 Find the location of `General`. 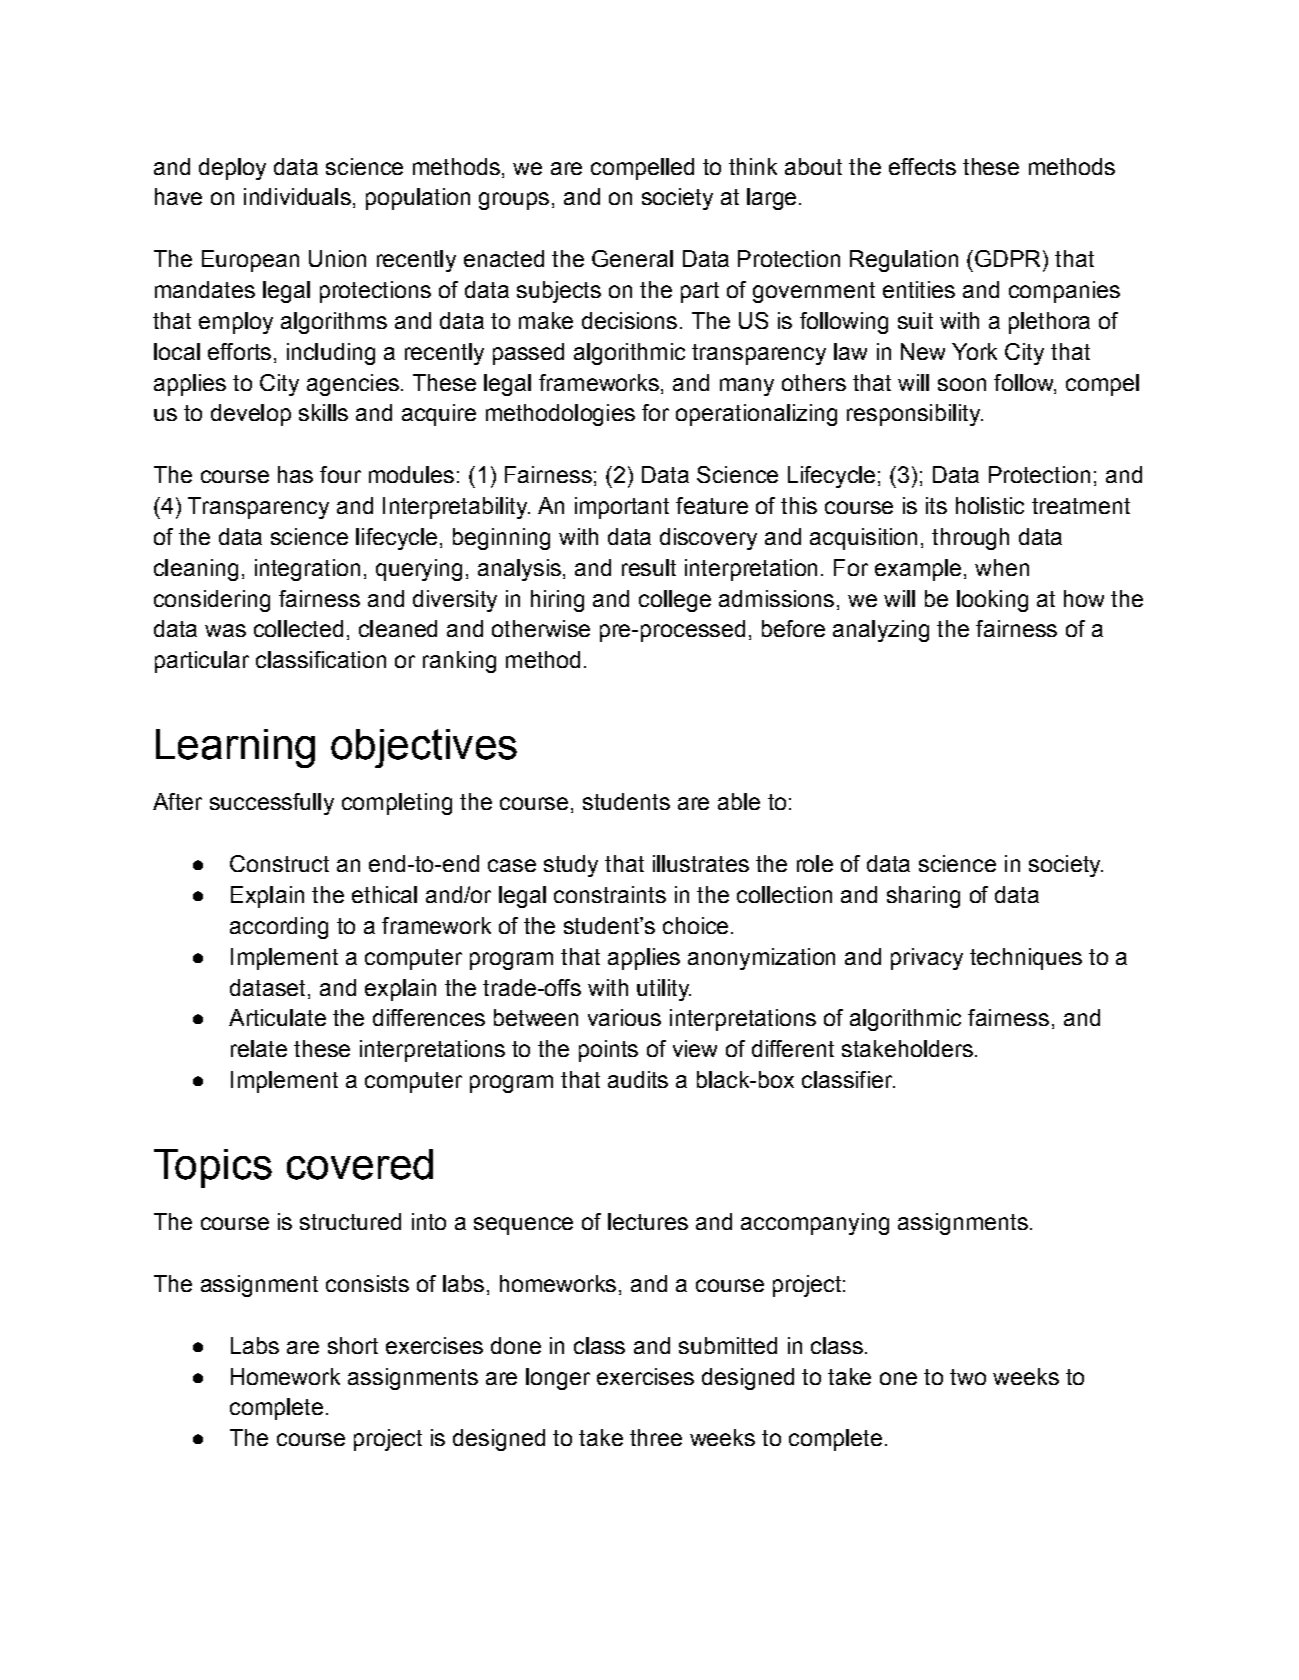

General is located at coordinates (632, 258).
